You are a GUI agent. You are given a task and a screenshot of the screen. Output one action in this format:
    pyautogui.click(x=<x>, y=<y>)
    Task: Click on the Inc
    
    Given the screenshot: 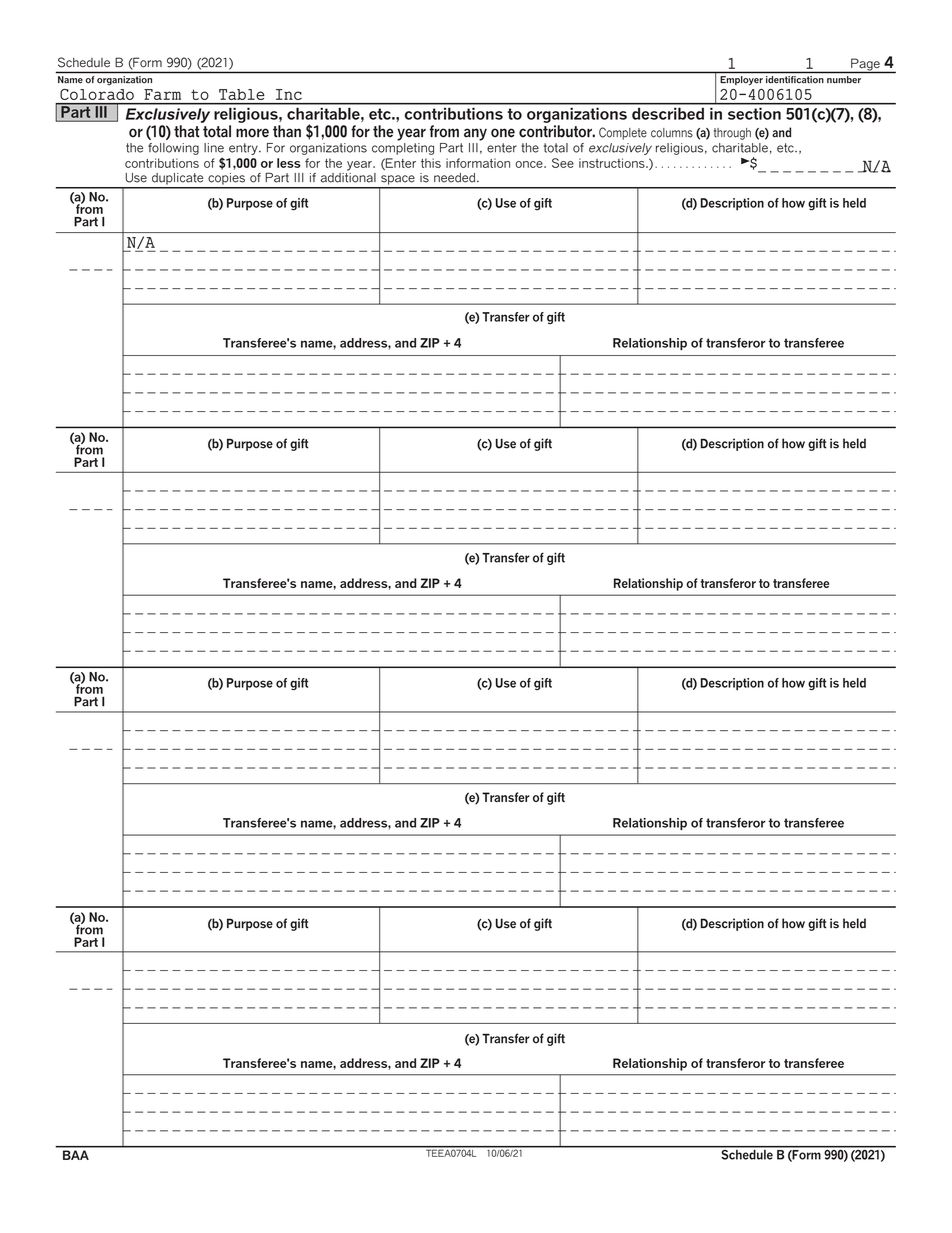 What is the action you would take?
    pyautogui.click(x=289, y=94)
